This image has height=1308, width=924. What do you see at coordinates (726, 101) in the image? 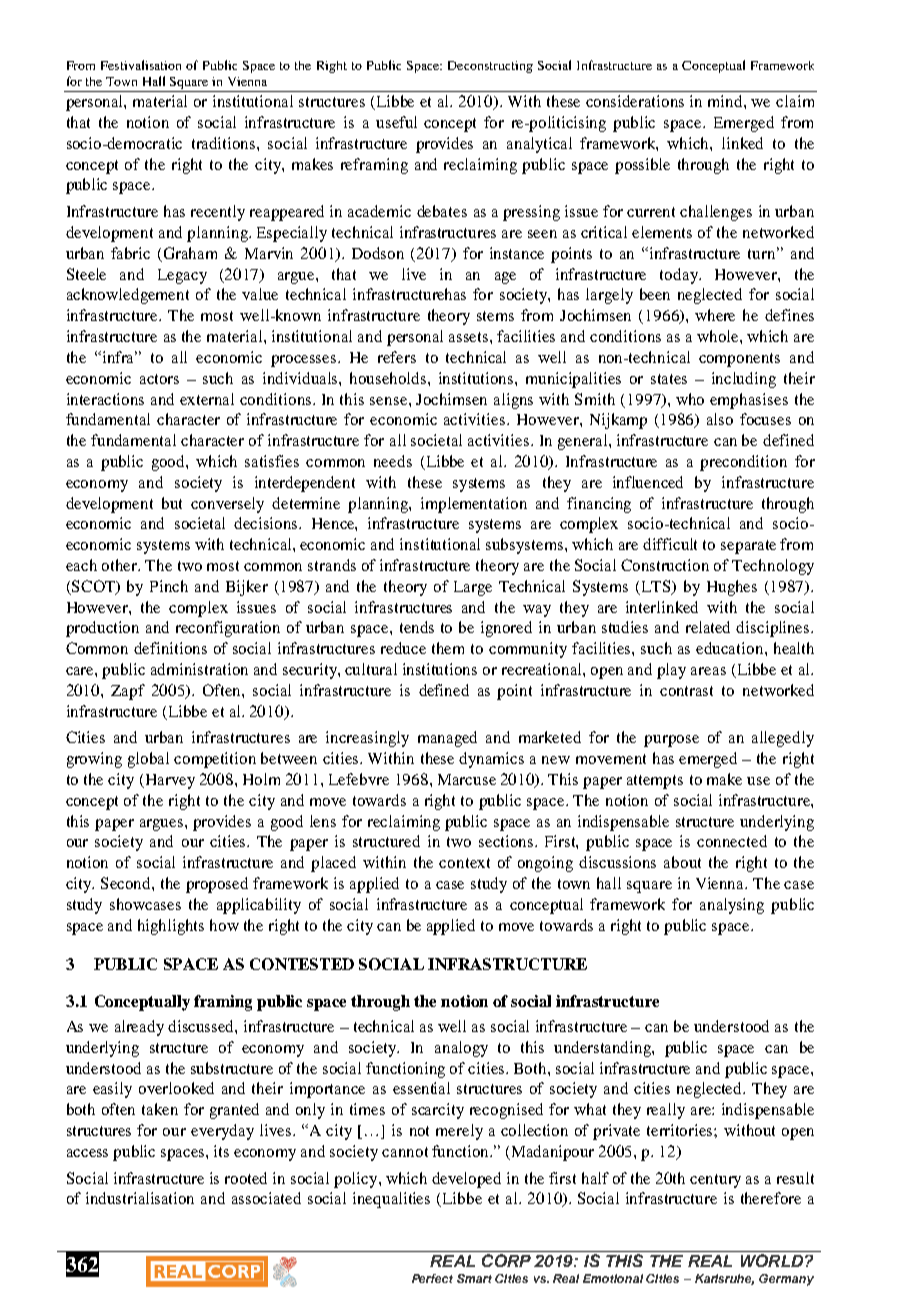
I see `mind` at bounding box center [726, 101].
